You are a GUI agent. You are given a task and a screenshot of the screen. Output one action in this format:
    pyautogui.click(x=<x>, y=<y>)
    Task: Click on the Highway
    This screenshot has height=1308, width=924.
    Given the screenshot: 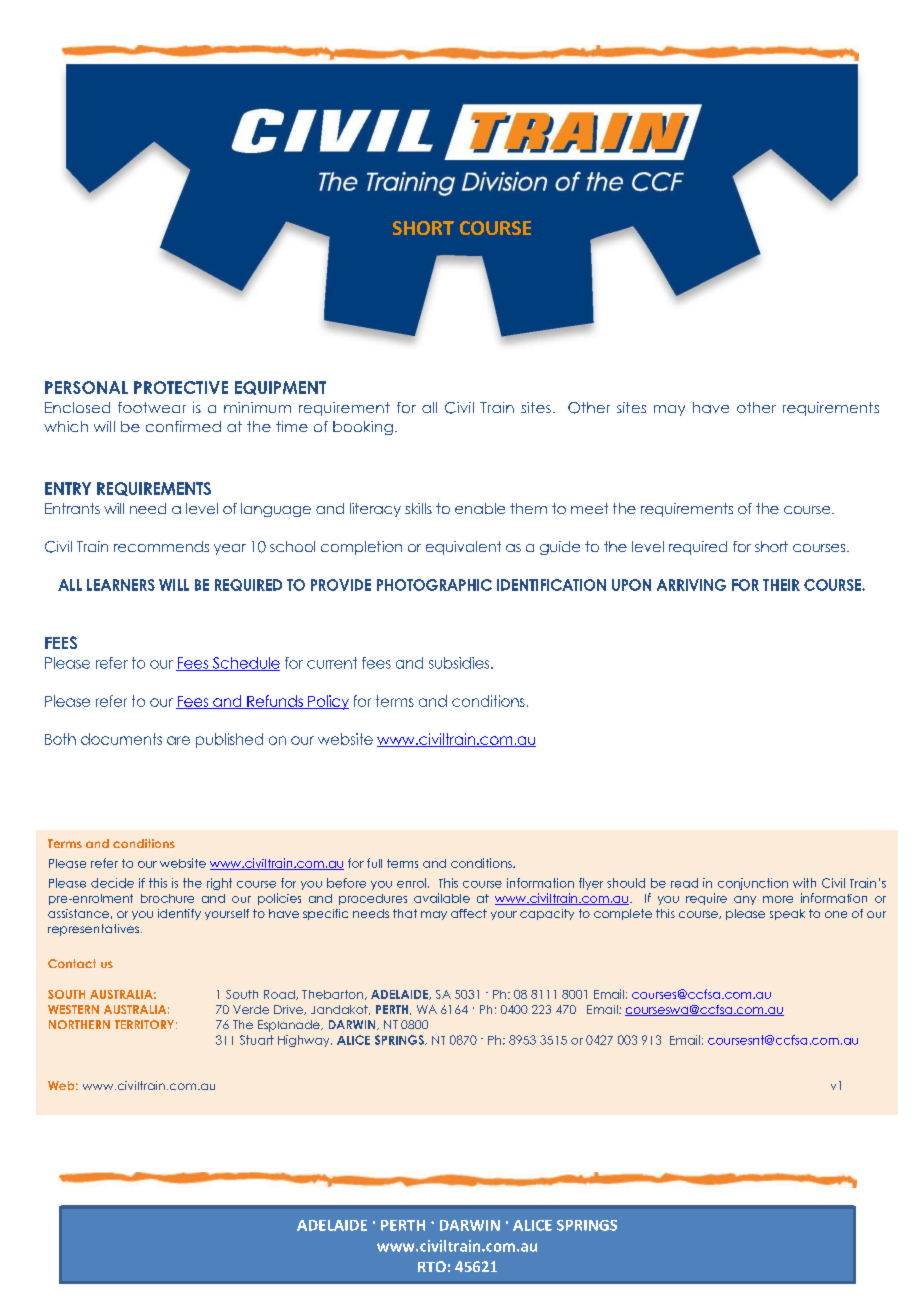 What is the action you would take?
    pyautogui.click(x=305, y=1041)
